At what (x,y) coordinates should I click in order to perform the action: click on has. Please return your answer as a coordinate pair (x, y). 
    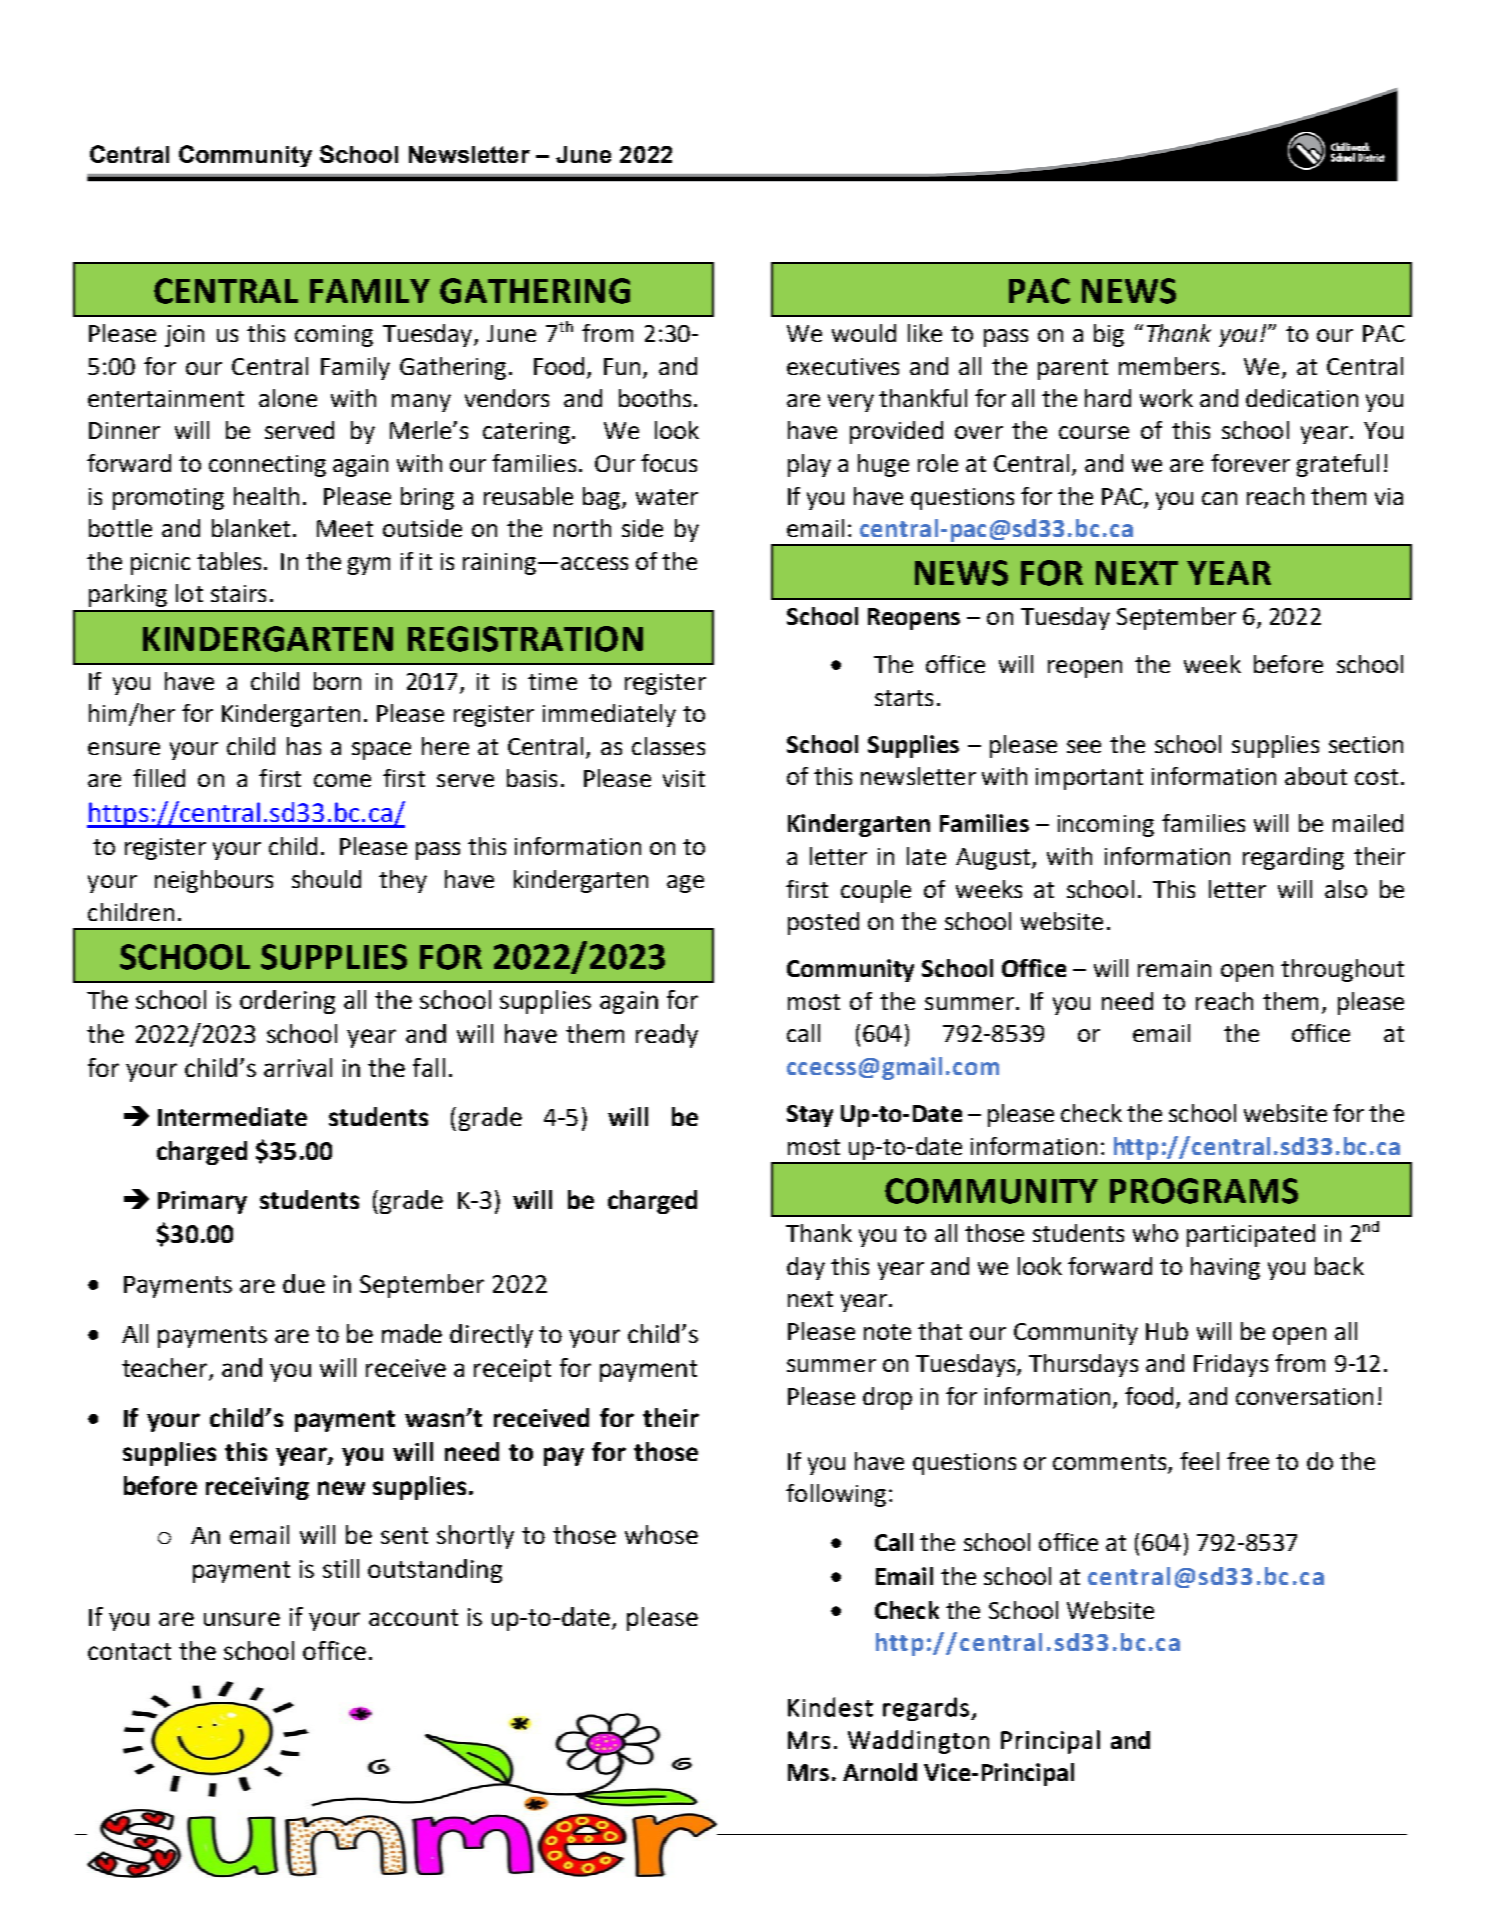
    Looking at the image, I should click on (304, 746).
